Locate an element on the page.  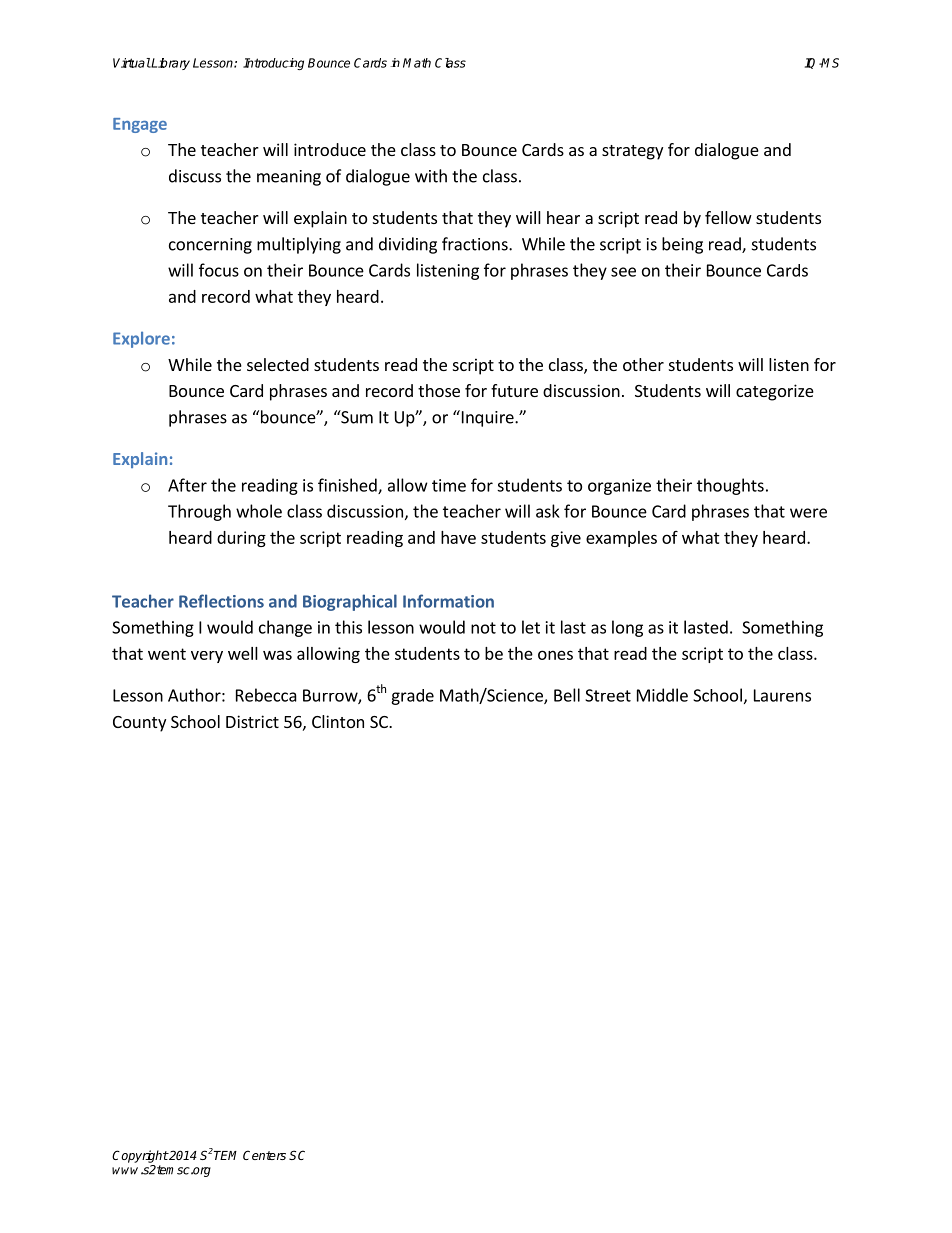
District is located at coordinates (252, 721).
